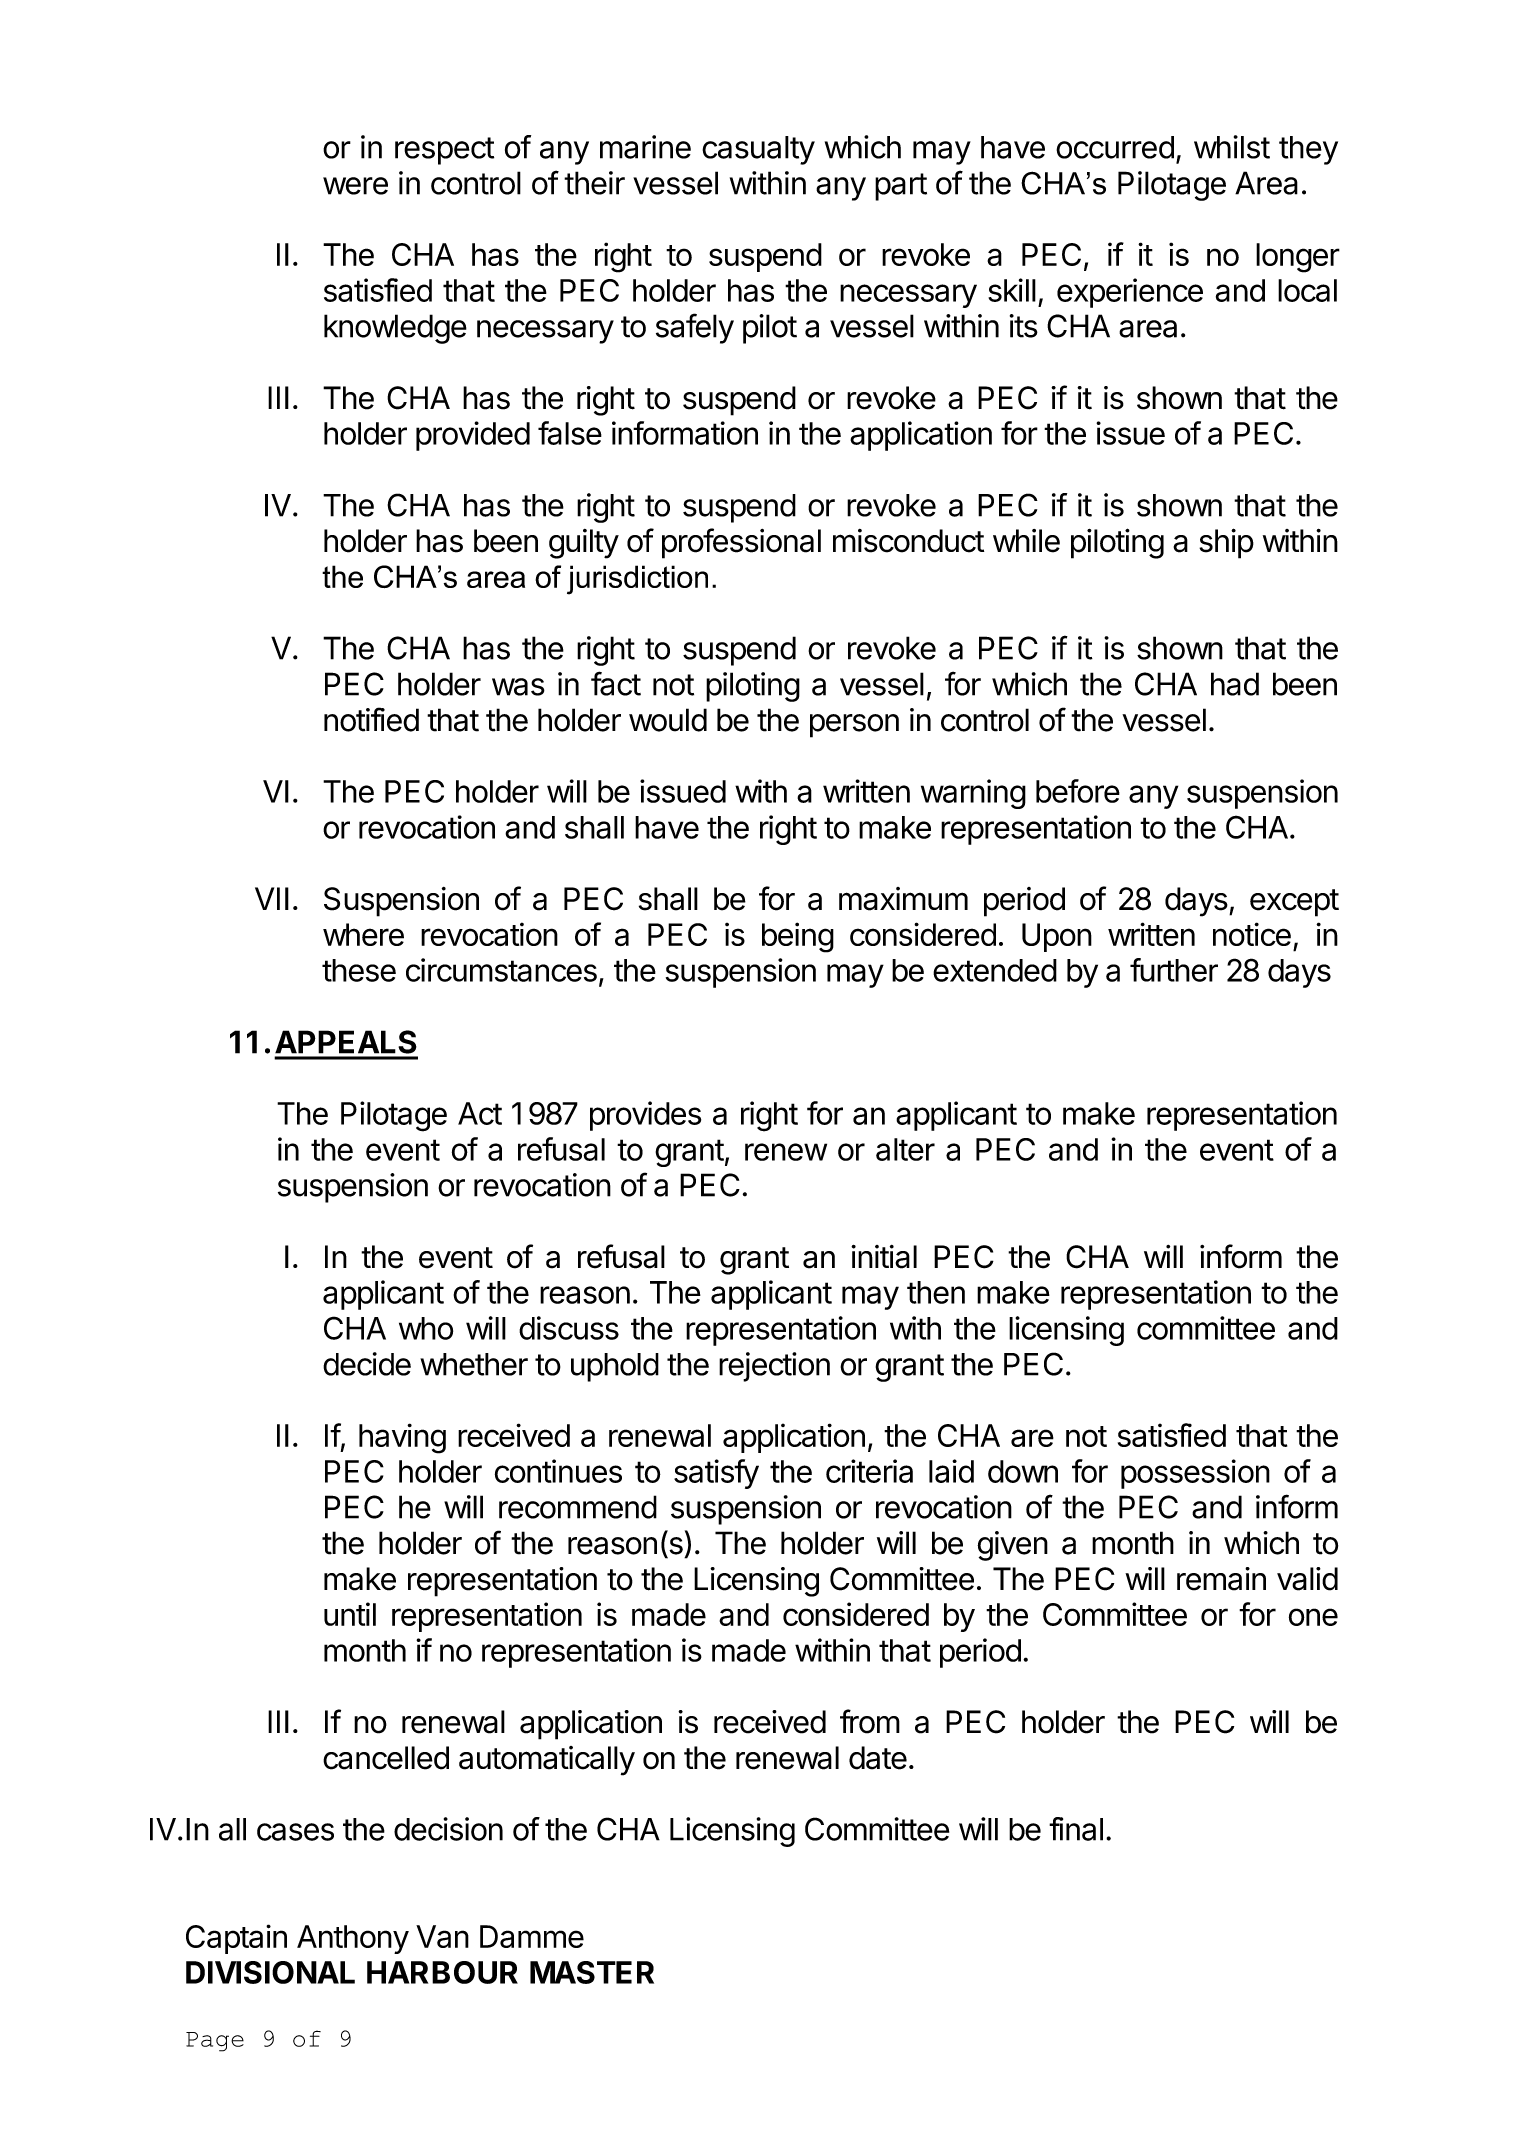  Describe the element at coordinates (1174, 970) in the screenshot. I see `further` at that location.
